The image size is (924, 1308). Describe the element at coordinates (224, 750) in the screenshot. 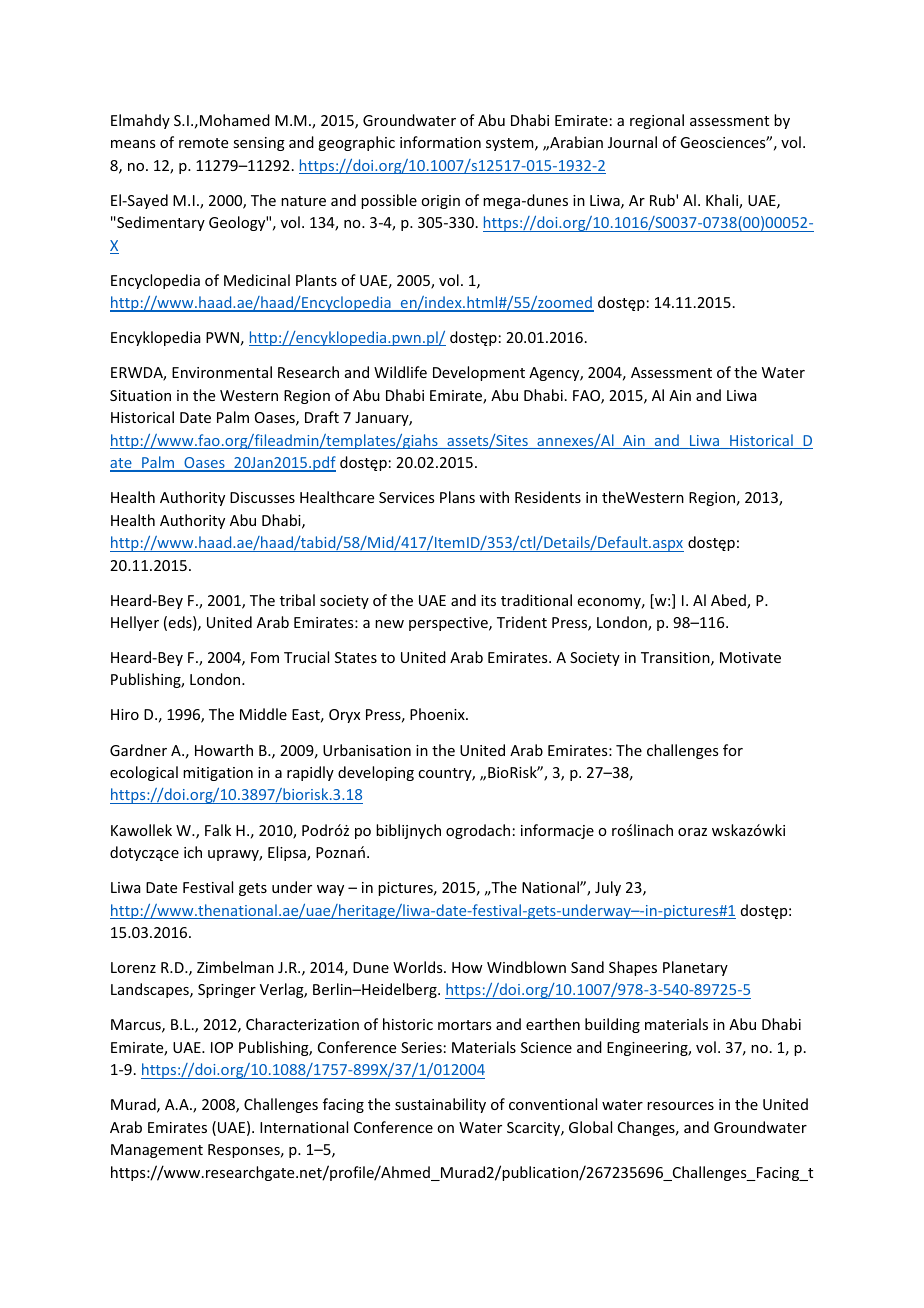

I see `Howarth` at that location.
